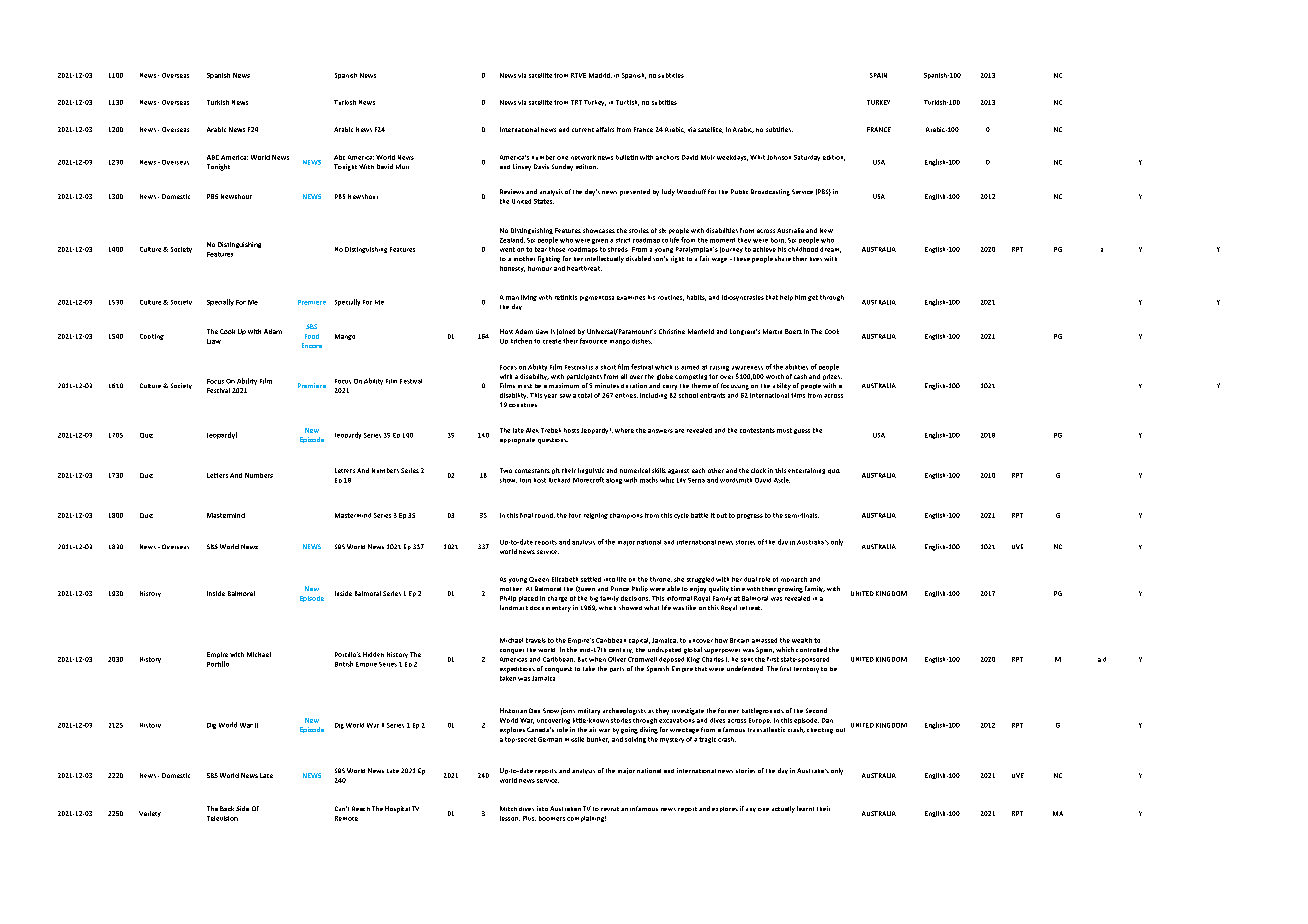 The width and height of the page is (1308, 924). I want to click on Linsey, so click(522, 167).
